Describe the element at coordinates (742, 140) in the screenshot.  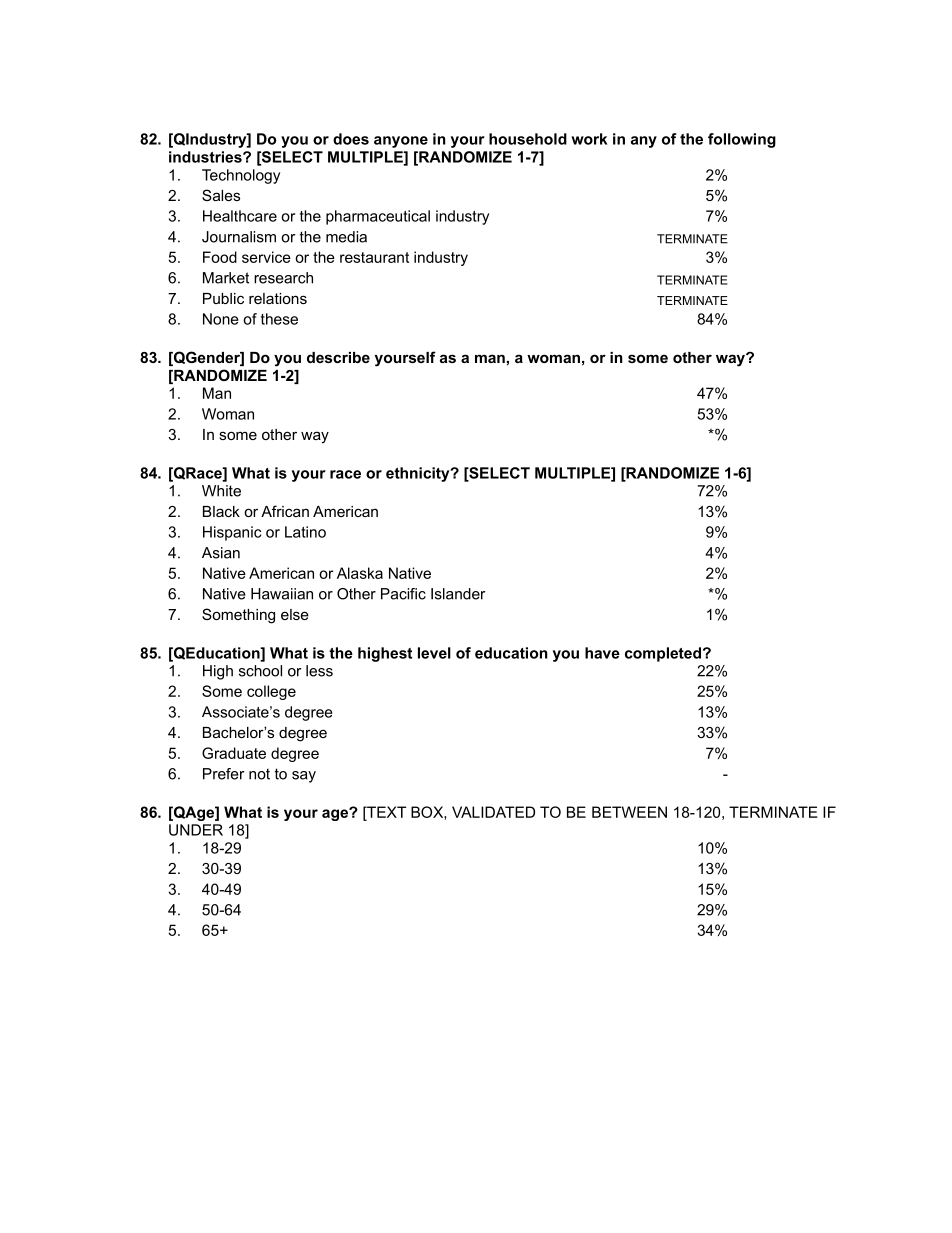
I see `following` at that location.
